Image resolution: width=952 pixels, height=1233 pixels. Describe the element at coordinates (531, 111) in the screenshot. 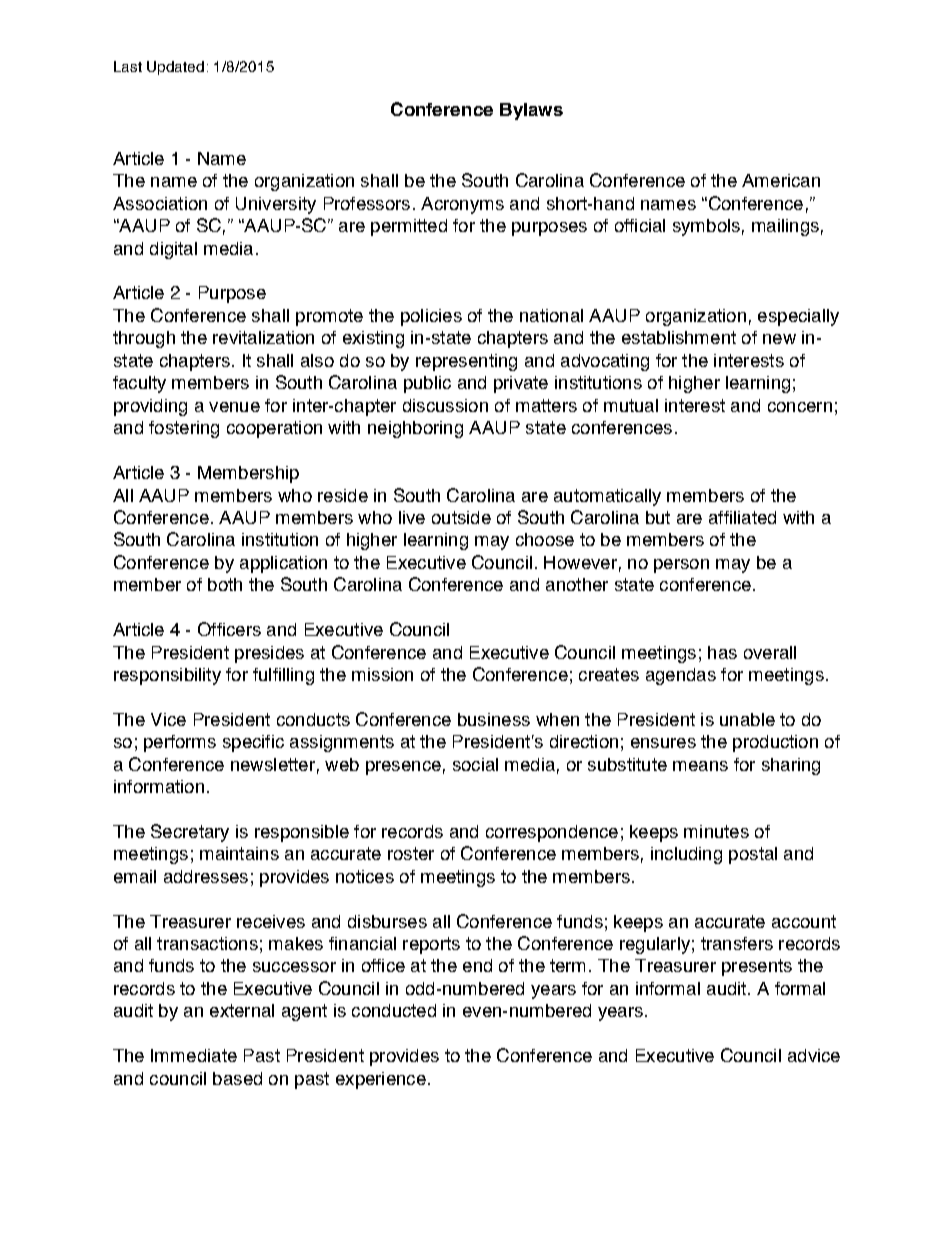

I see `Bylaws` at that location.
